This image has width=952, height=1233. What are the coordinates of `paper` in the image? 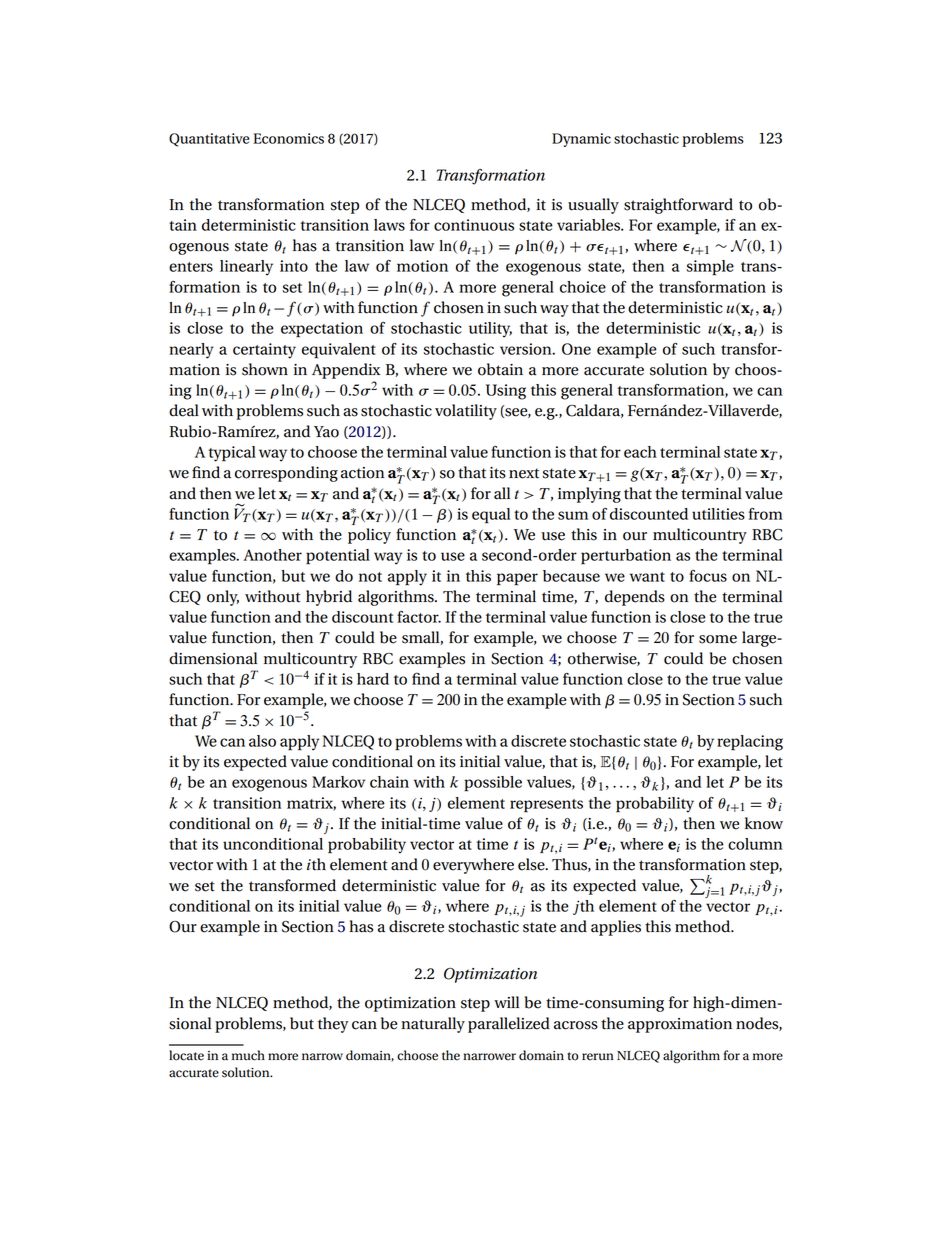 It's located at (517, 579).
